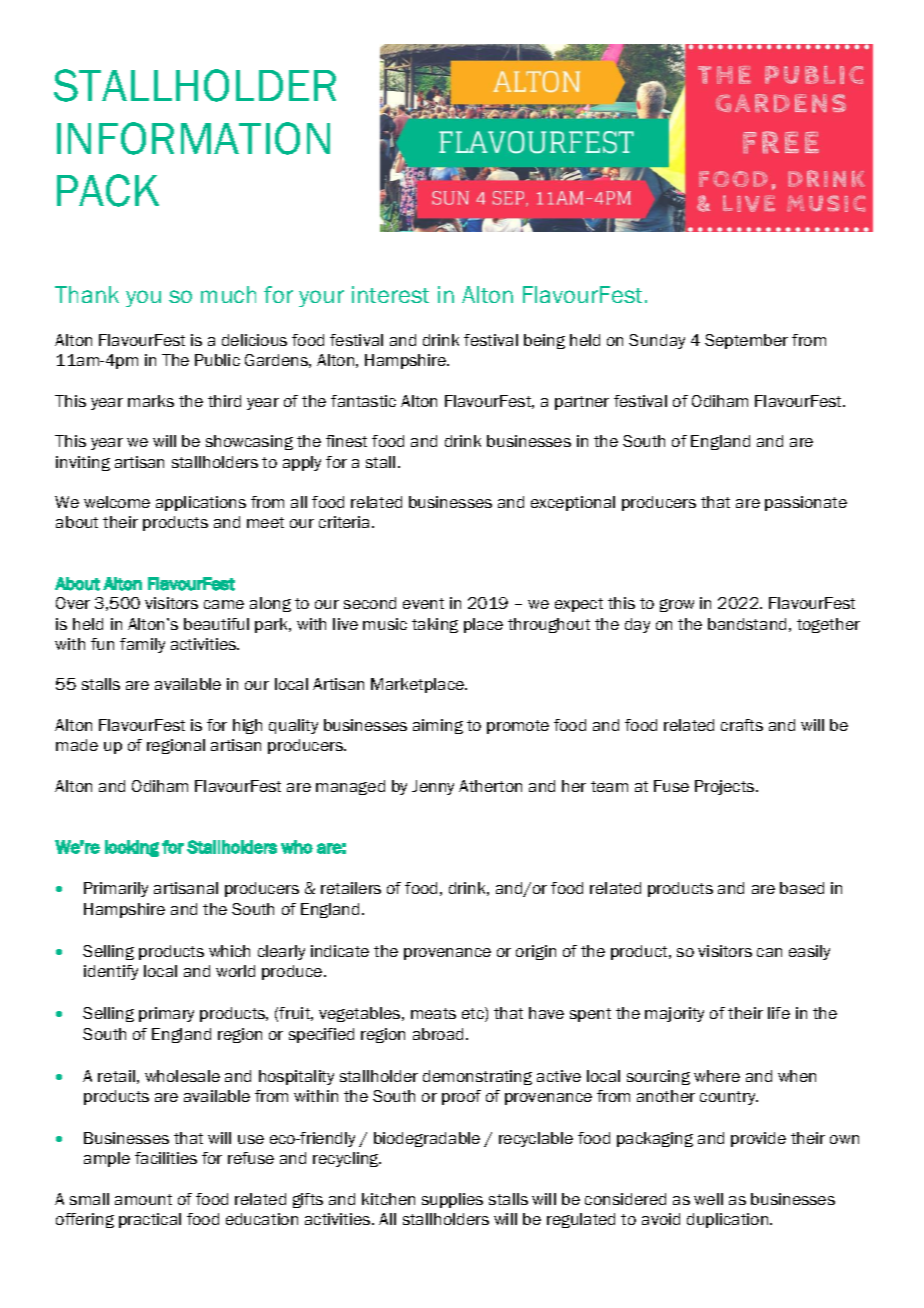 Image resolution: width=924 pixels, height=1308 pixels. Describe the element at coordinates (193, 138) in the screenshot. I see `INFORMATION` at that location.
